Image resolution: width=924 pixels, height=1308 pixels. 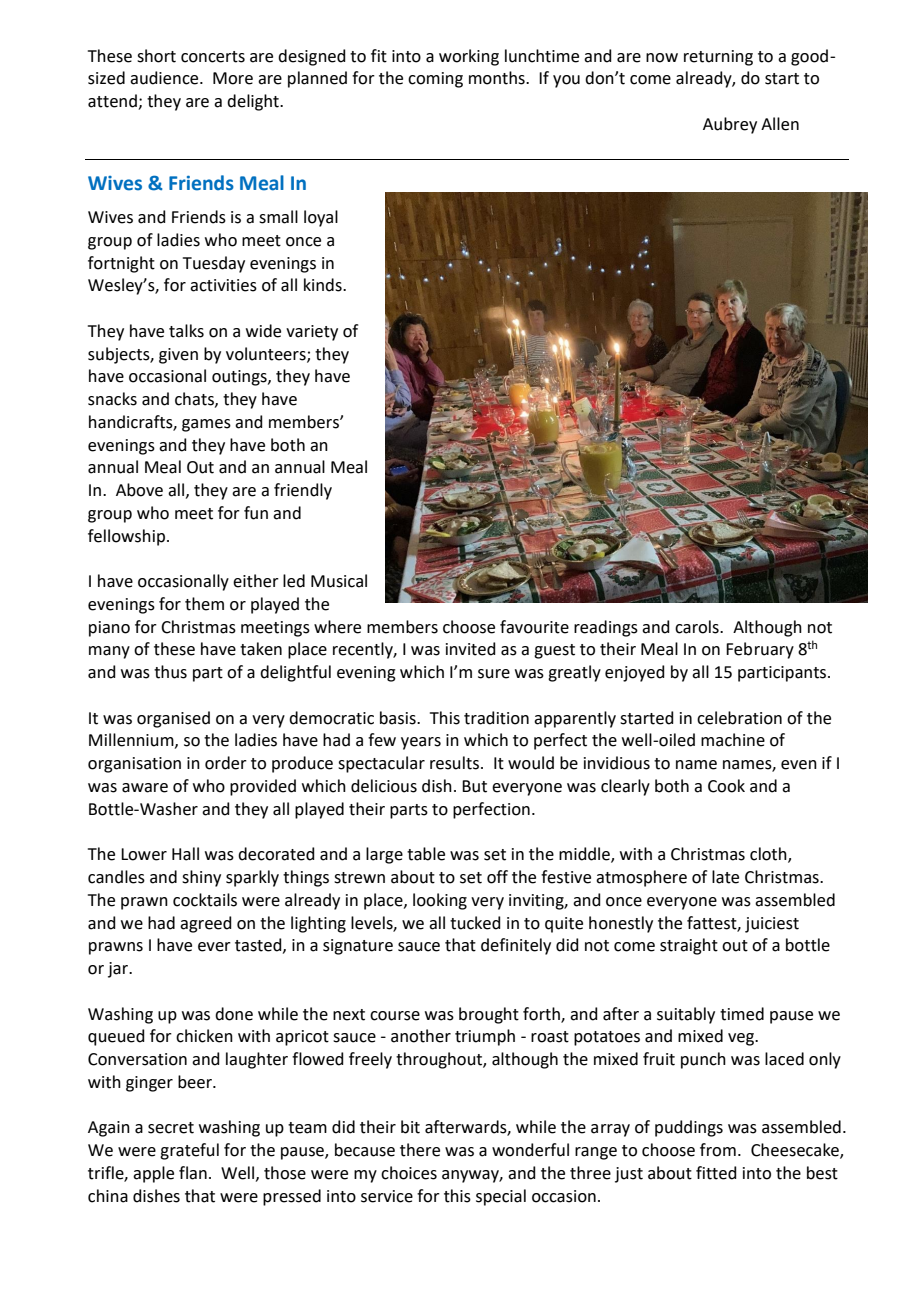 I want to click on More, so click(x=233, y=78).
